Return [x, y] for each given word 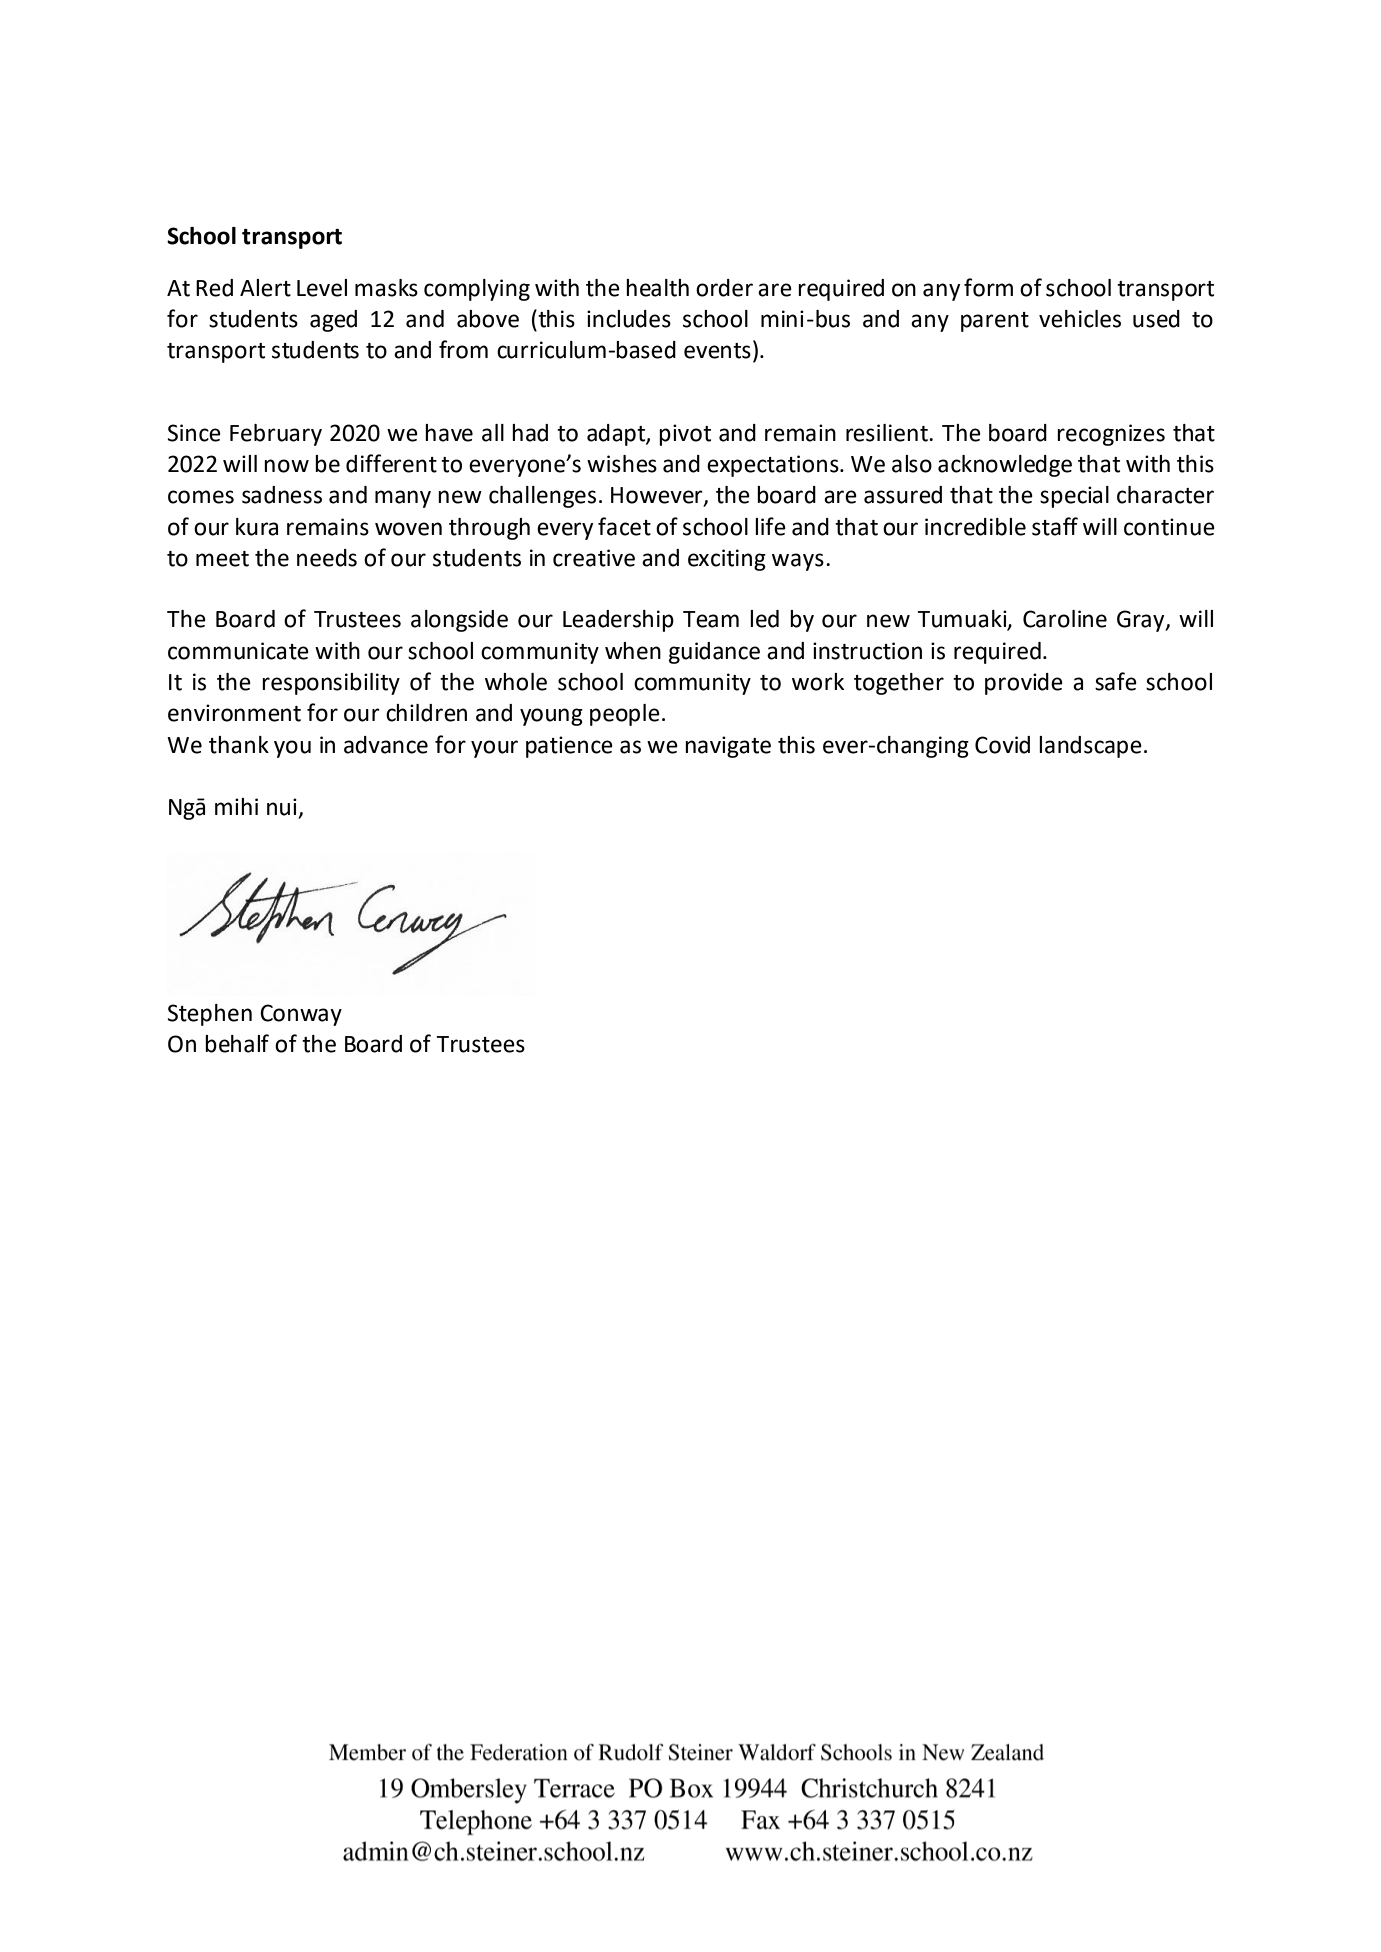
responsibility [331, 684]
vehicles [1080, 319]
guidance [714, 653]
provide [1024, 684]
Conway [301, 1015]
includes [629, 319]
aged [333, 321]
